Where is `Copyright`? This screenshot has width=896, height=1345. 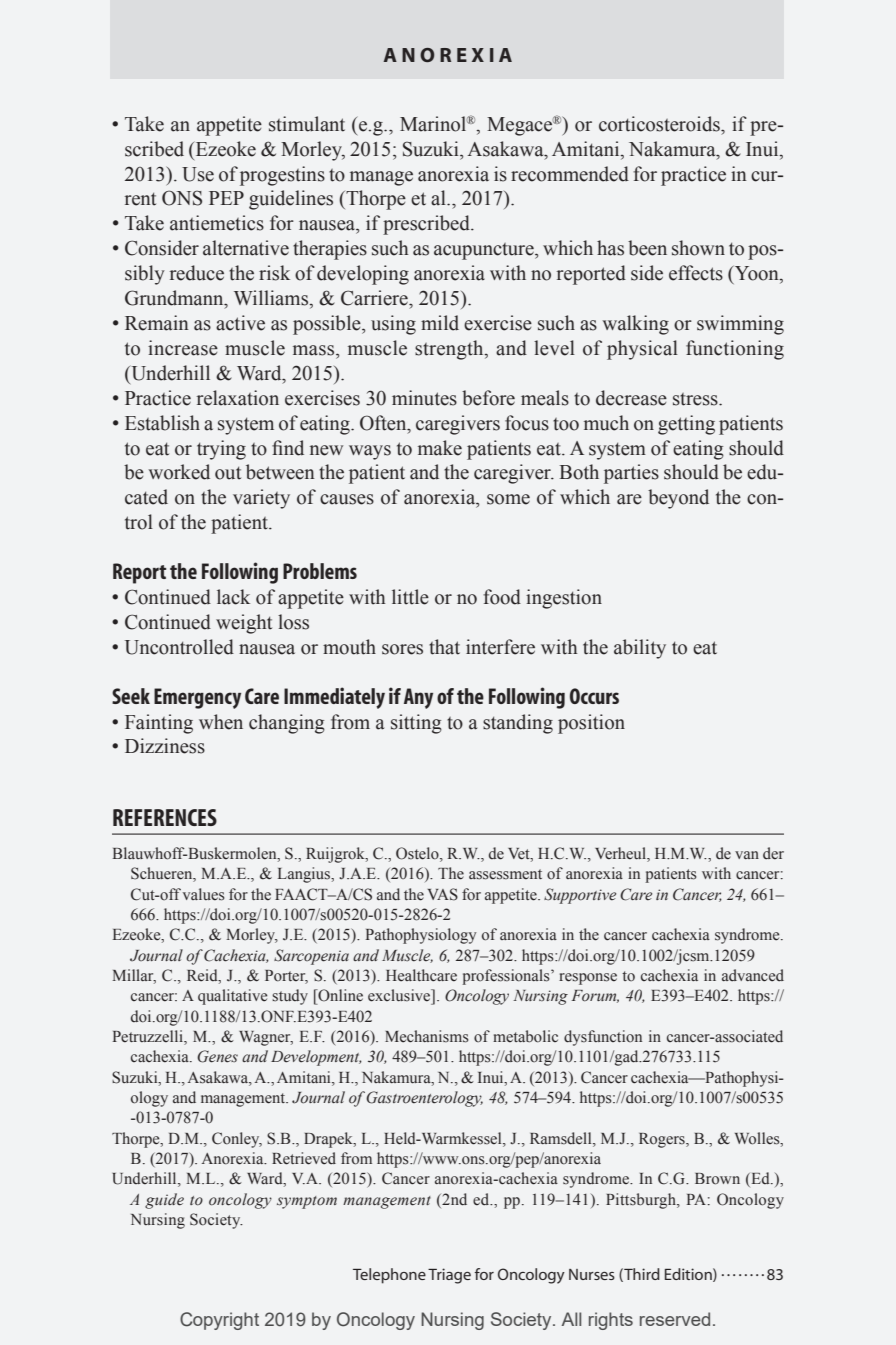 Copyright is located at coordinates (219, 1321).
